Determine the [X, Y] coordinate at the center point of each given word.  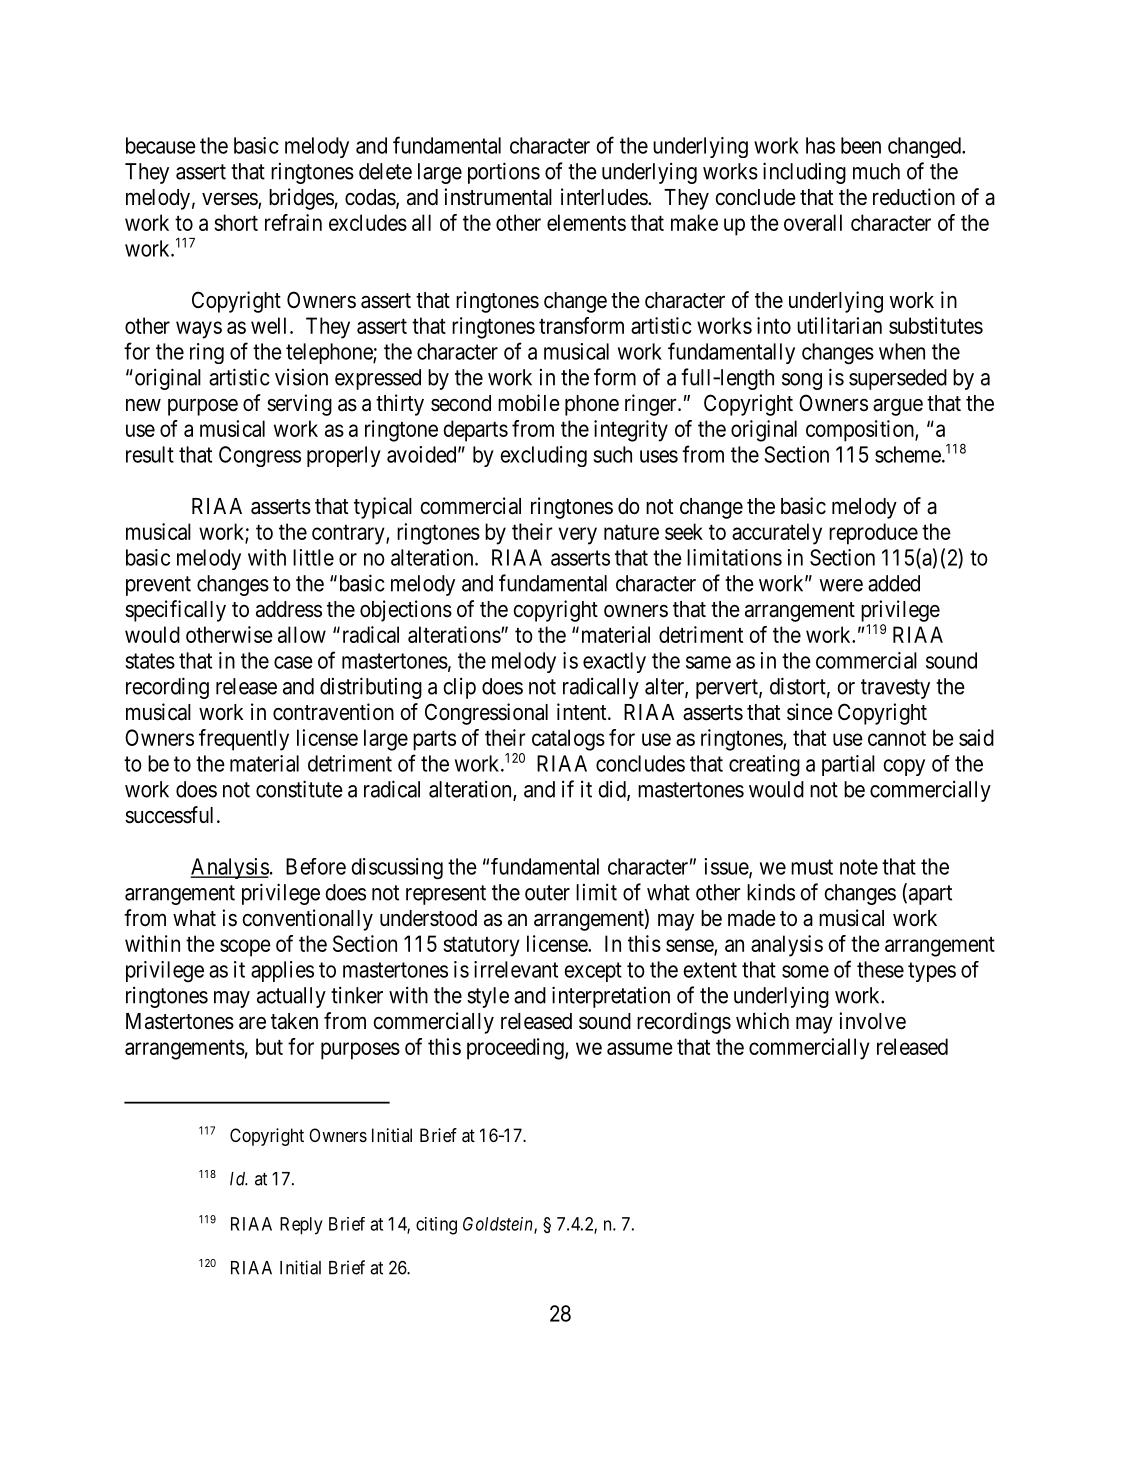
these [880, 969]
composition [861, 431]
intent [583, 712]
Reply [301, 1226]
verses [230, 200]
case [293, 662]
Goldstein [499, 1225]
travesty [895, 689]
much [876, 171]
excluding [543, 456]
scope [245, 948]
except [593, 972]
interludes [605, 197]
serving [299, 405]
